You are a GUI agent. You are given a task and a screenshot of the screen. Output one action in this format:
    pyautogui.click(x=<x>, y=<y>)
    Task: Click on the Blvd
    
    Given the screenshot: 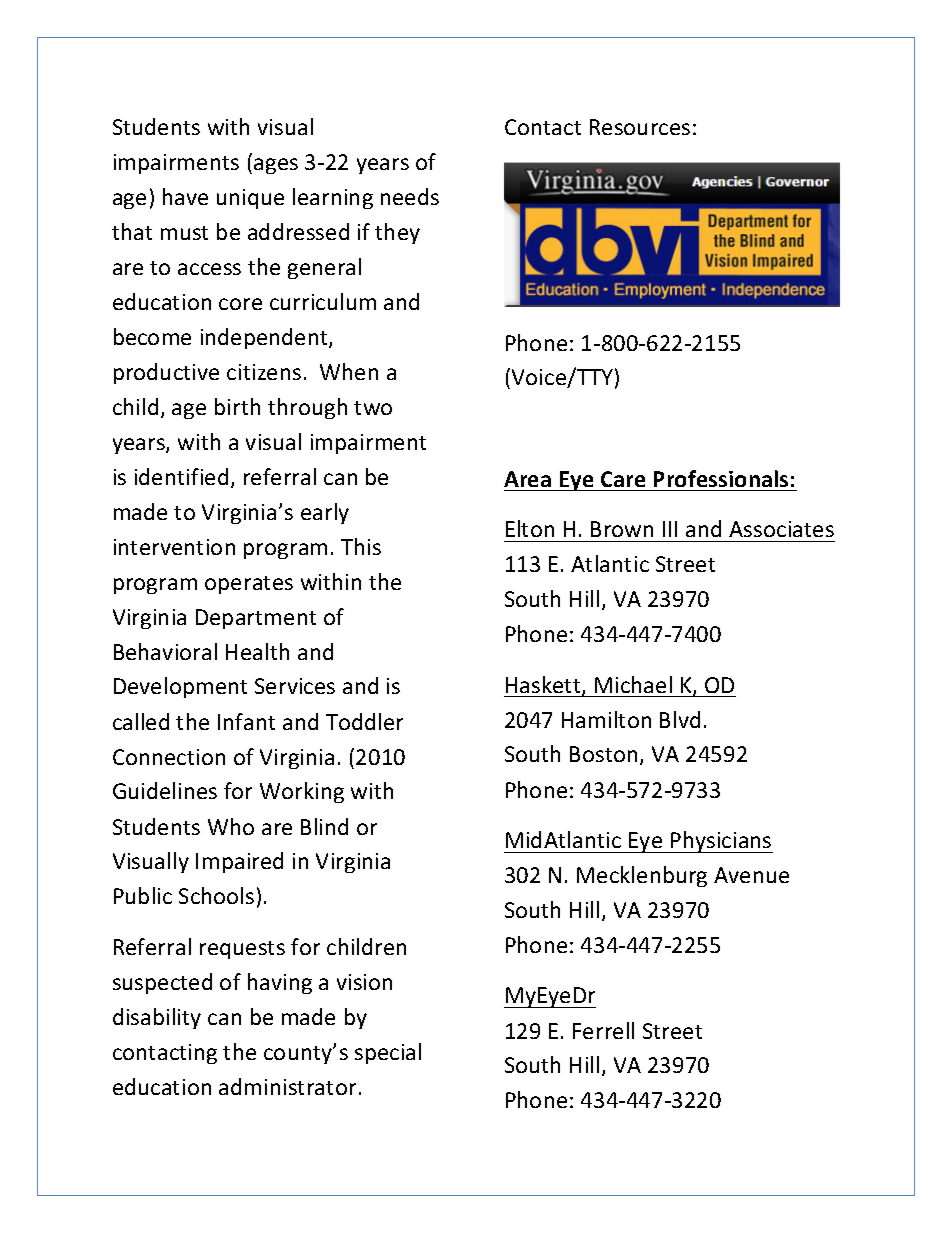 What is the action you would take?
    pyautogui.click(x=680, y=719)
